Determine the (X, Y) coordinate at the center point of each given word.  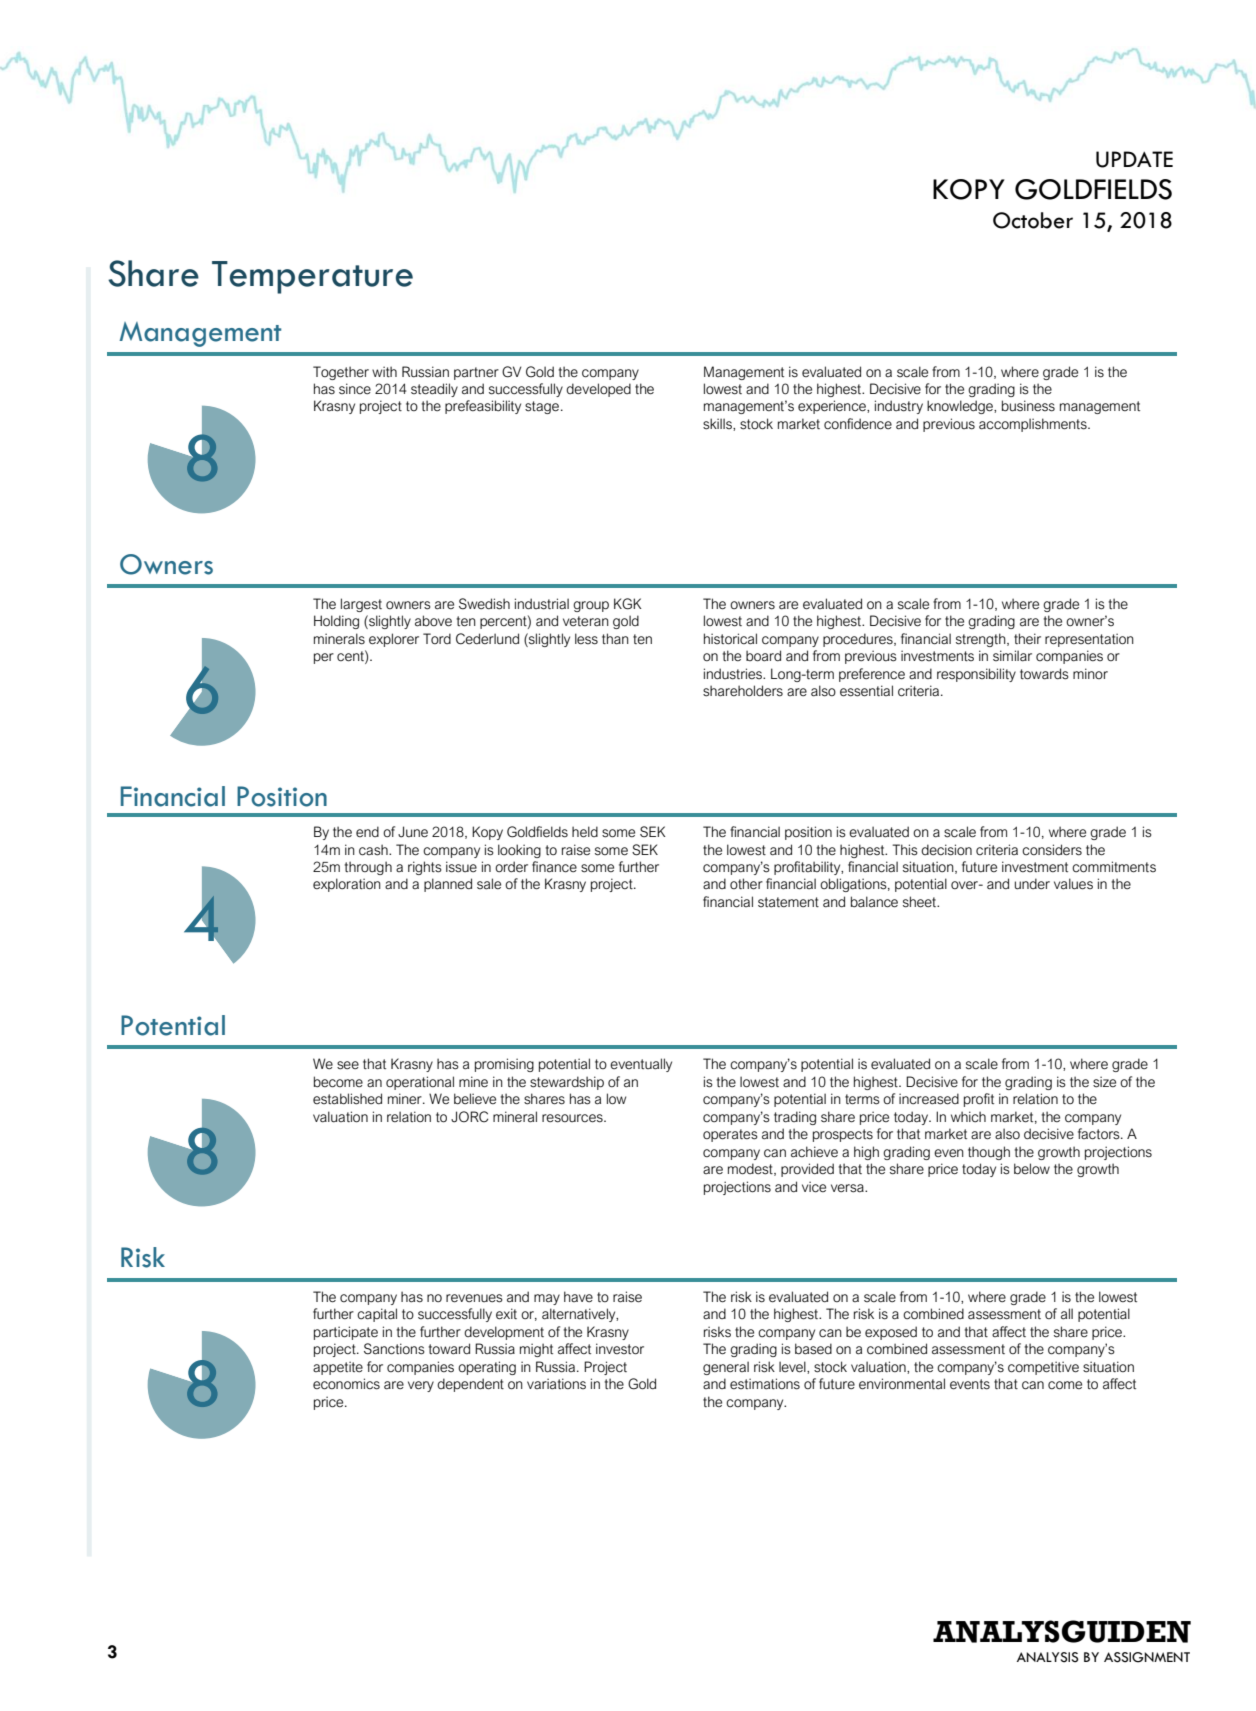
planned (448, 885)
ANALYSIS (1048, 1657)
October (1033, 220)
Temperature (312, 277)
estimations (765, 1384)
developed (598, 390)
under (1032, 884)
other (746, 884)
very (421, 1386)
